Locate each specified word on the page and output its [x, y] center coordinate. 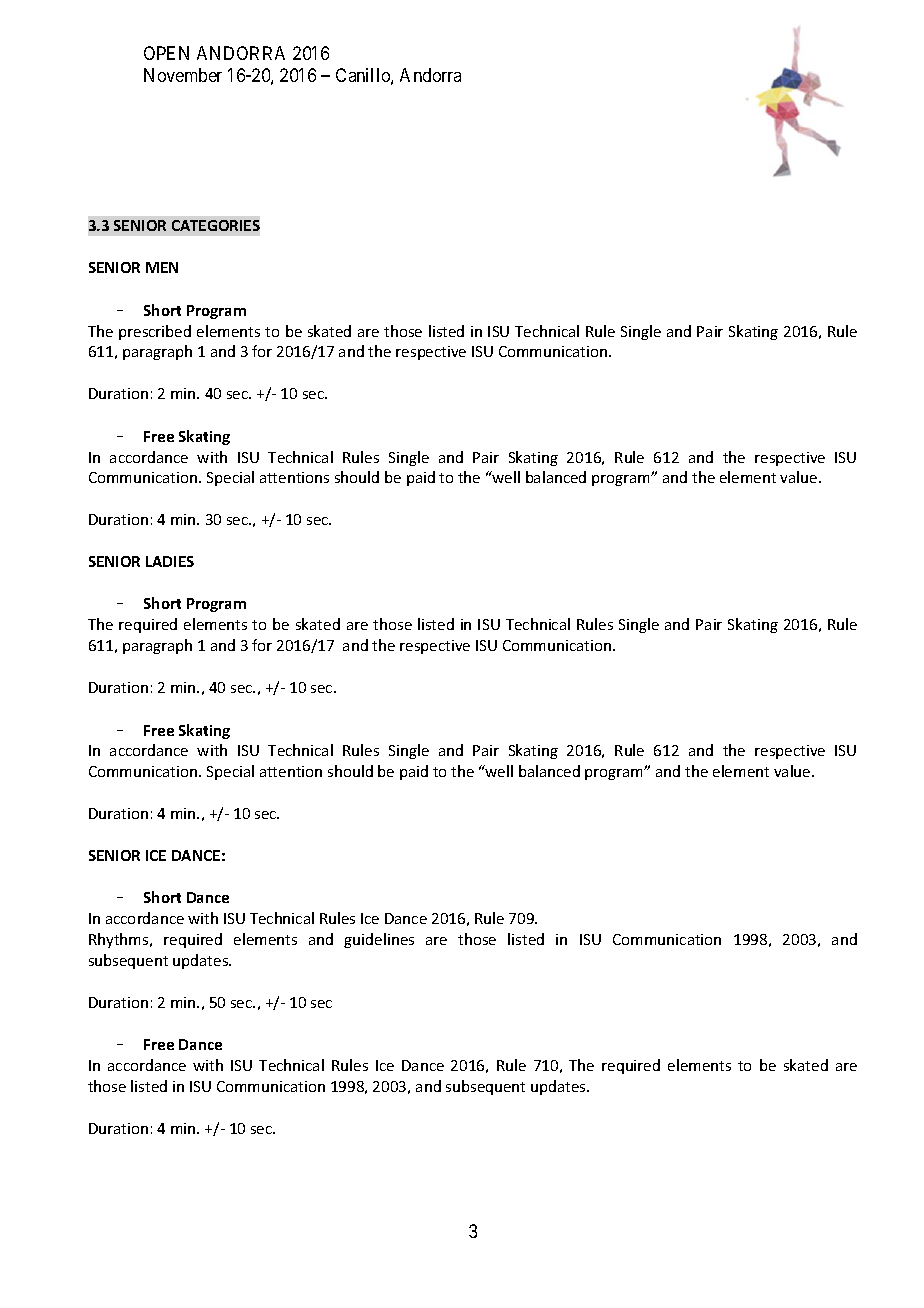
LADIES [170, 561]
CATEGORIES [216, 225]
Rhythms [120, 940]
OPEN [166, 53]
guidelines [379, 940]
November [183, 75]
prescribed [155, 332]
